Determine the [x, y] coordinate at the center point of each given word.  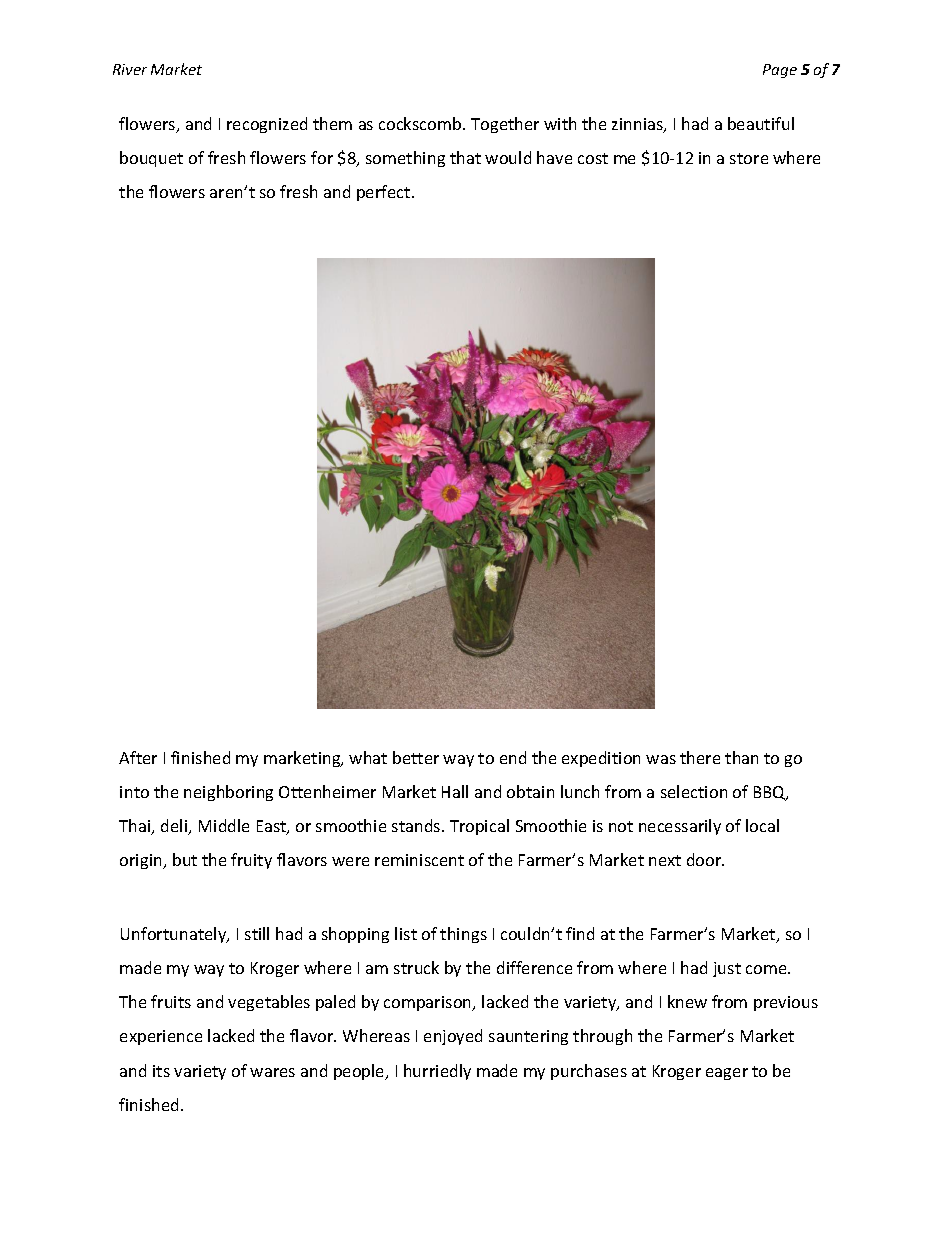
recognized [267, 125]
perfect [385, 193]
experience [161, 1037]
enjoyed [453, 1037]
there [700, 757]
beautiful [761, 123]
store [749, 158]
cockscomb [421, 123]
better [416, 757]
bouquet [151, 159]
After [138, 757]
